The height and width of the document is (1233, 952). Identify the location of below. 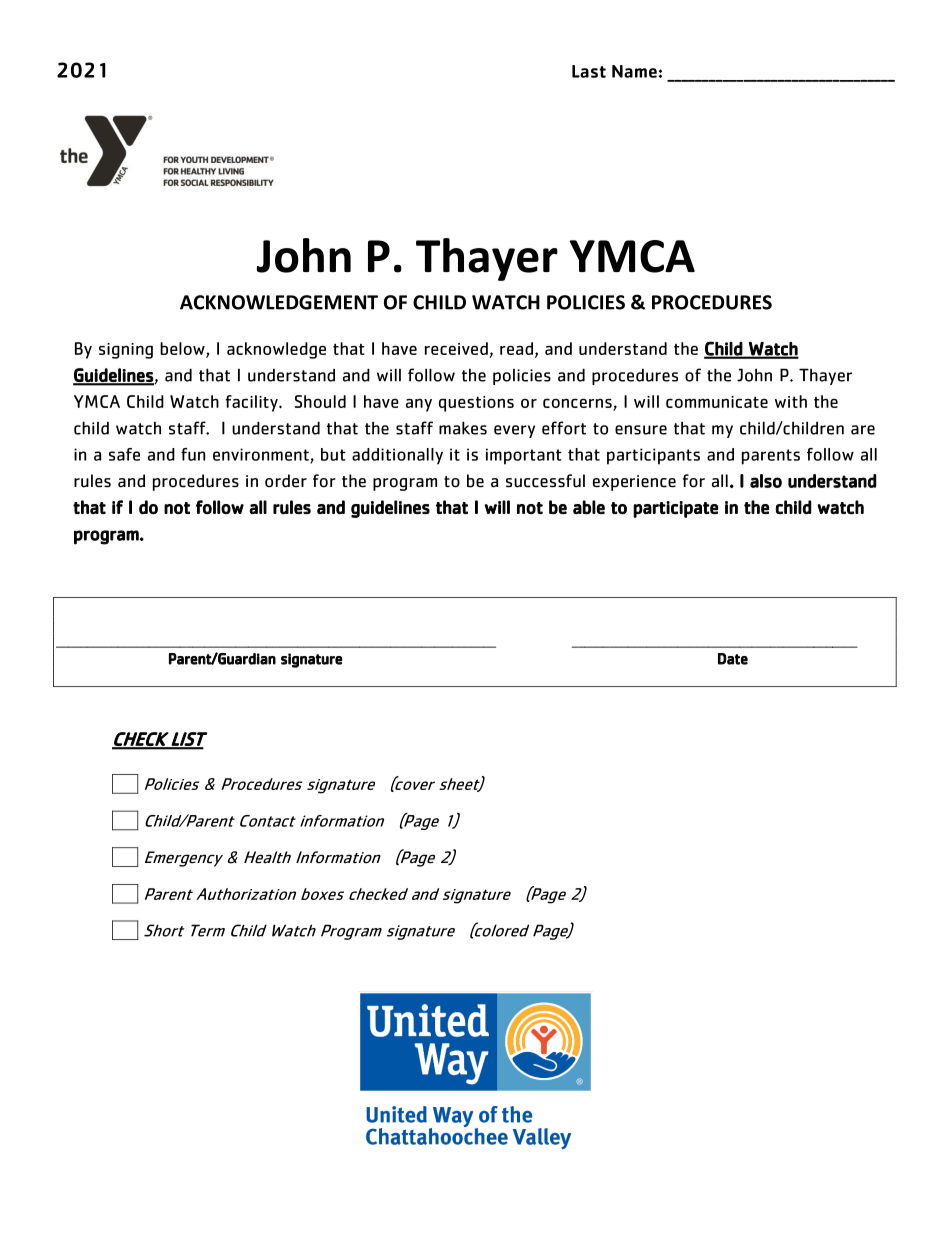
(183, 350).
